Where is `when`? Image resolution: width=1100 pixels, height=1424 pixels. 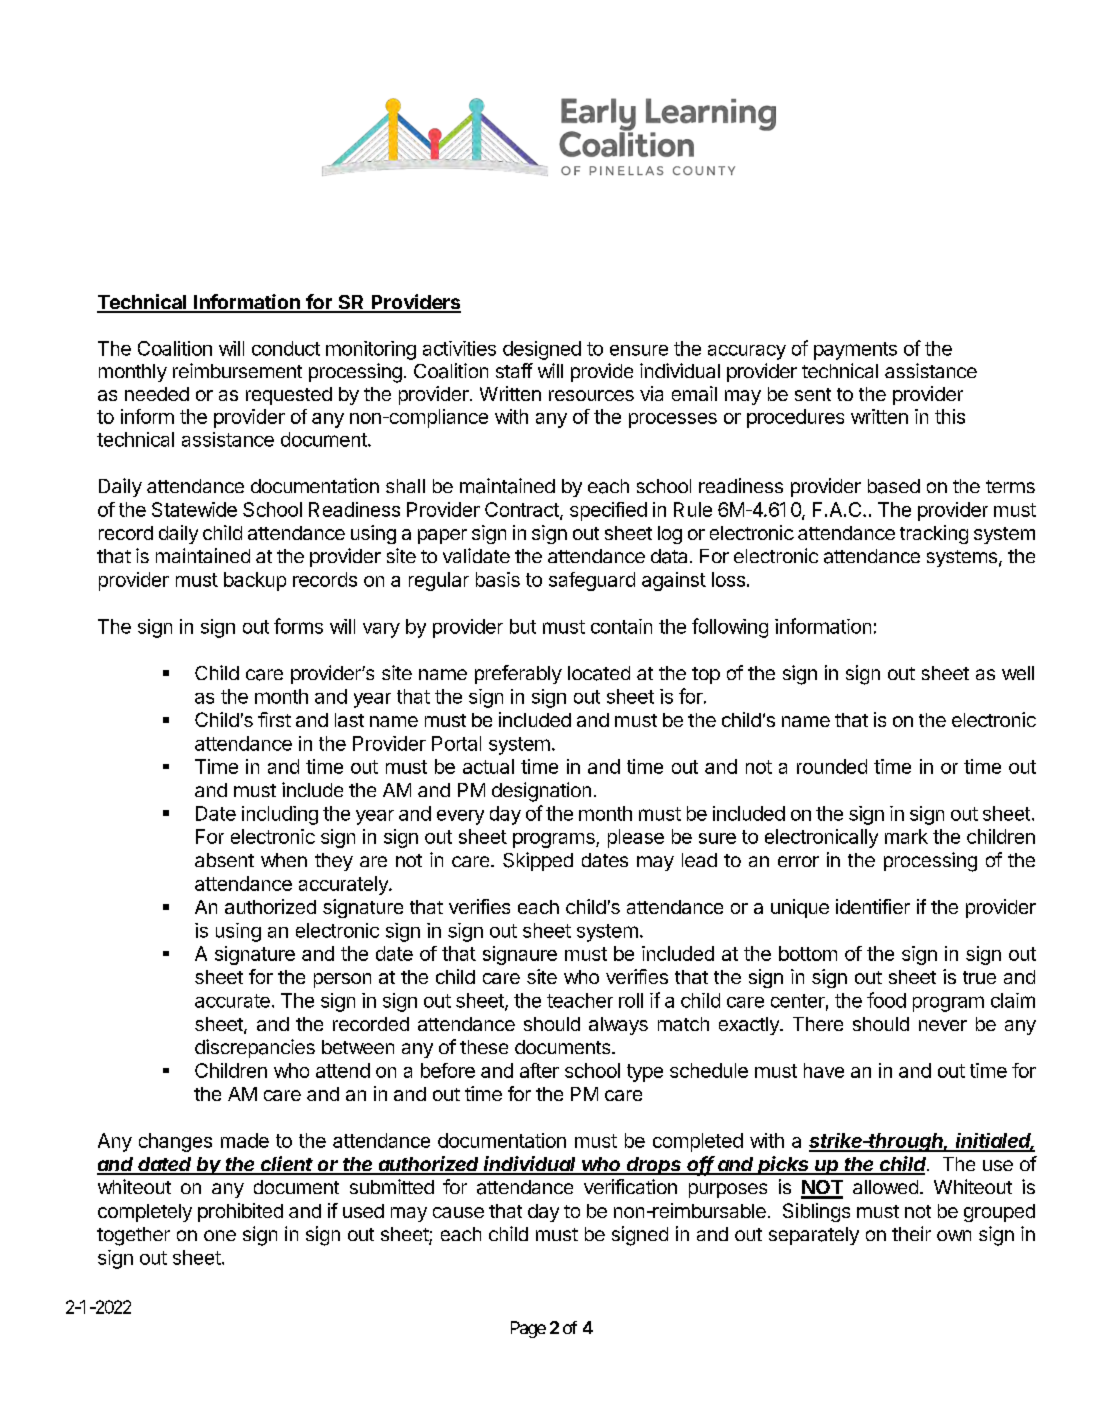
when is located at coordinates (284, 860).
